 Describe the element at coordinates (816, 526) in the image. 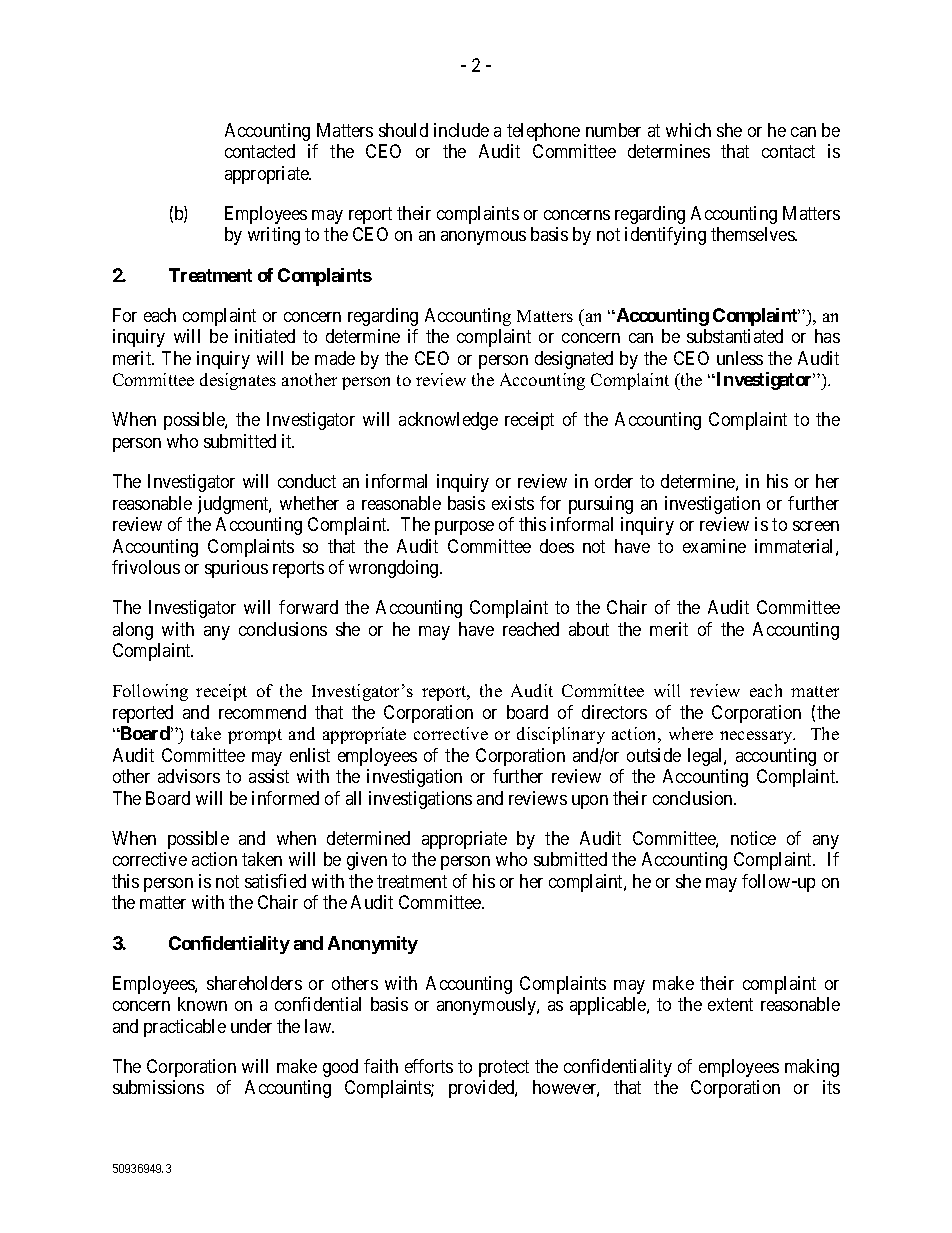

I see `screen` at that location.
